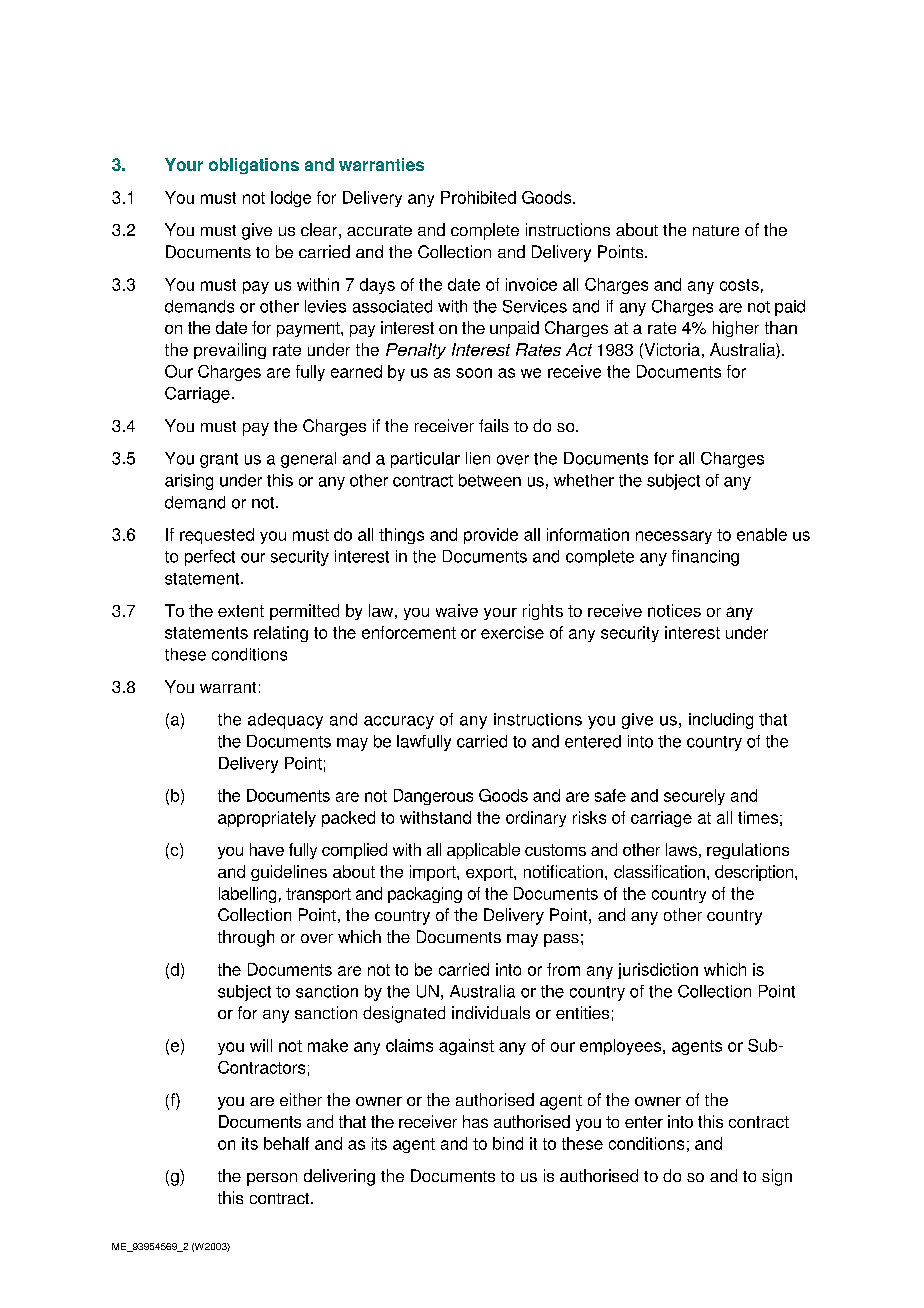 This page has width=924, height=1308. I want to click on behalf, so click(286, 1143).
